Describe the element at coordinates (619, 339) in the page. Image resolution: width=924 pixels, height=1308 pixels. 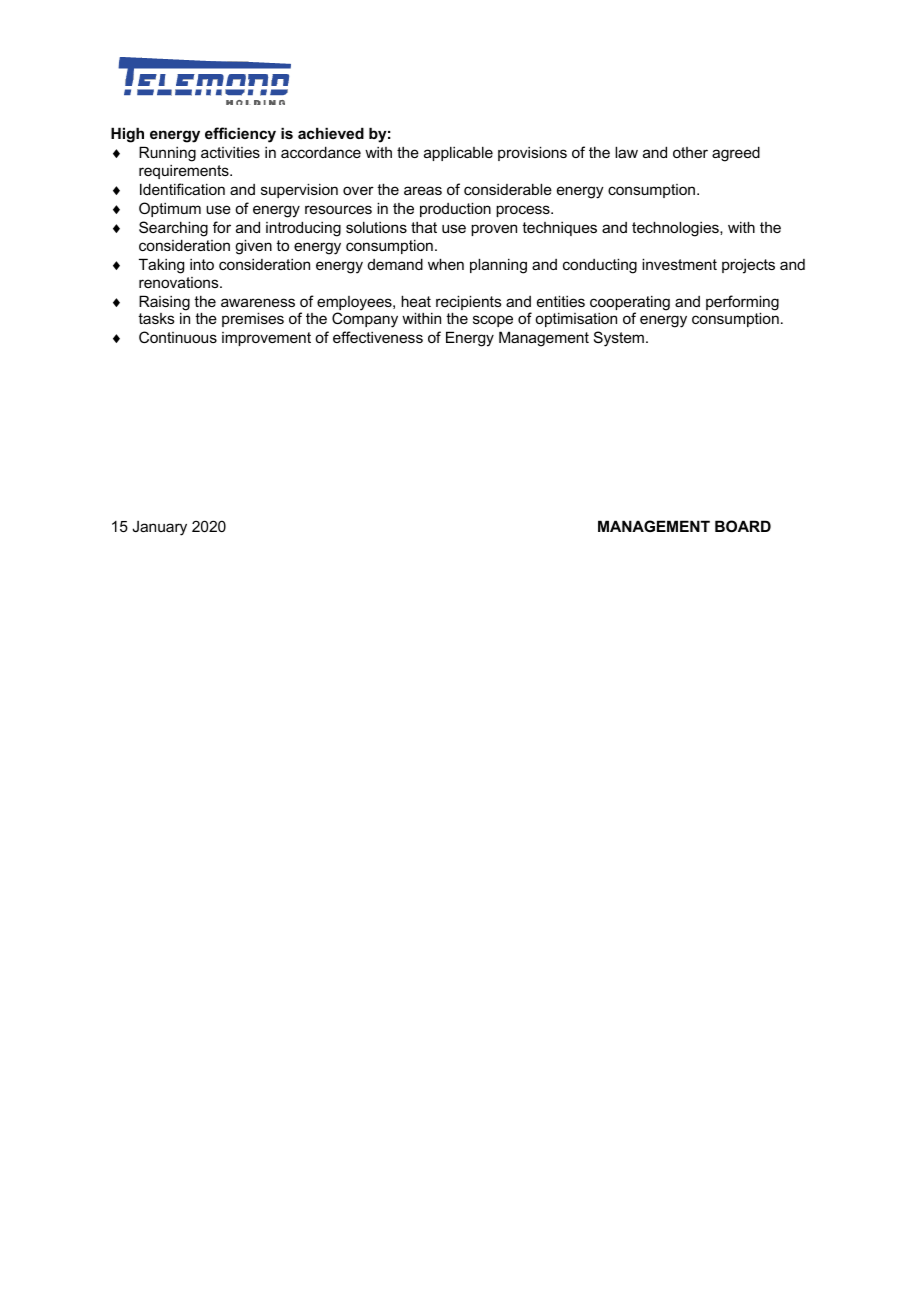
I see `System` at that location.
